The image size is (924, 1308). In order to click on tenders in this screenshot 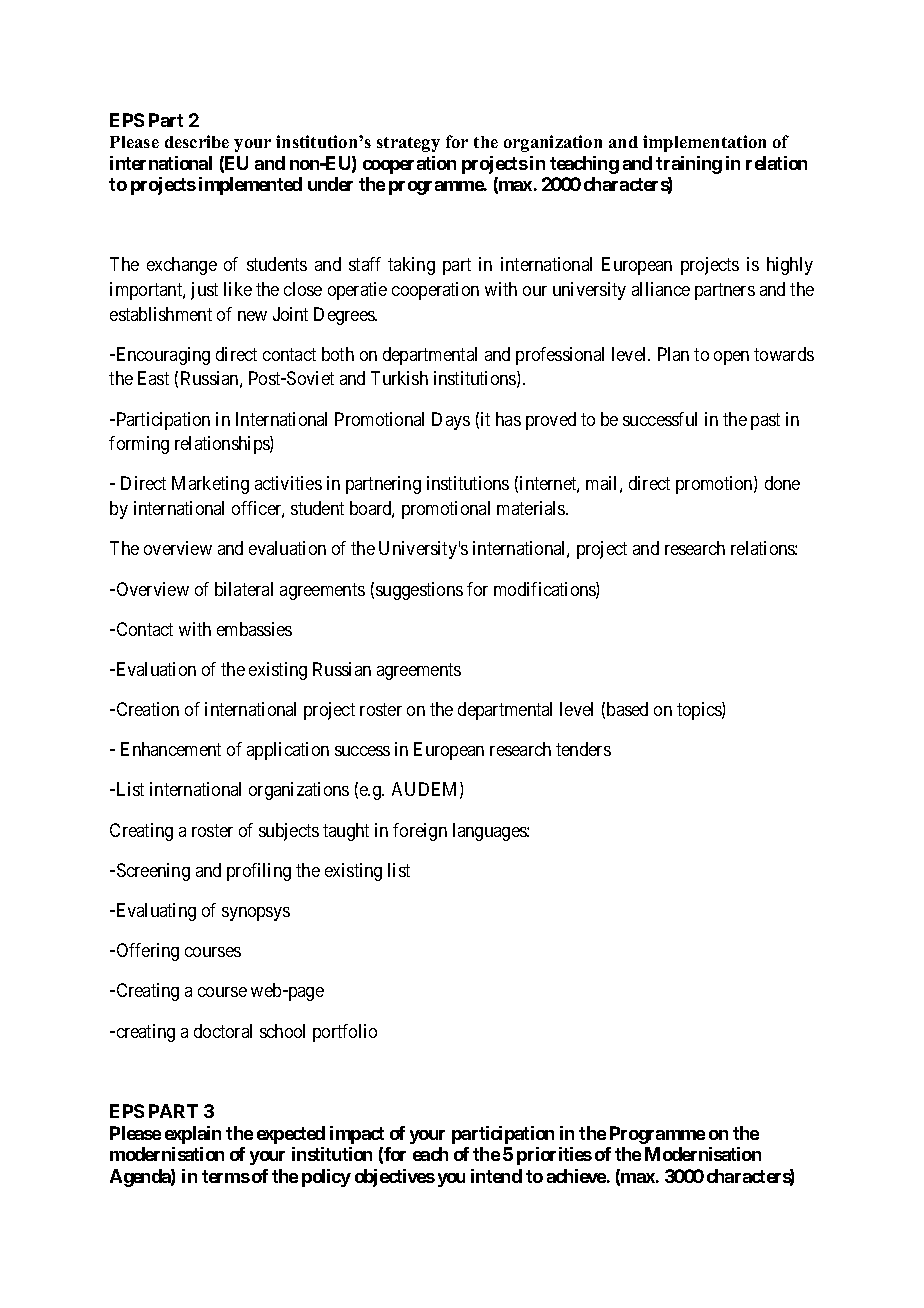, I will do `click(583, 749)`.
